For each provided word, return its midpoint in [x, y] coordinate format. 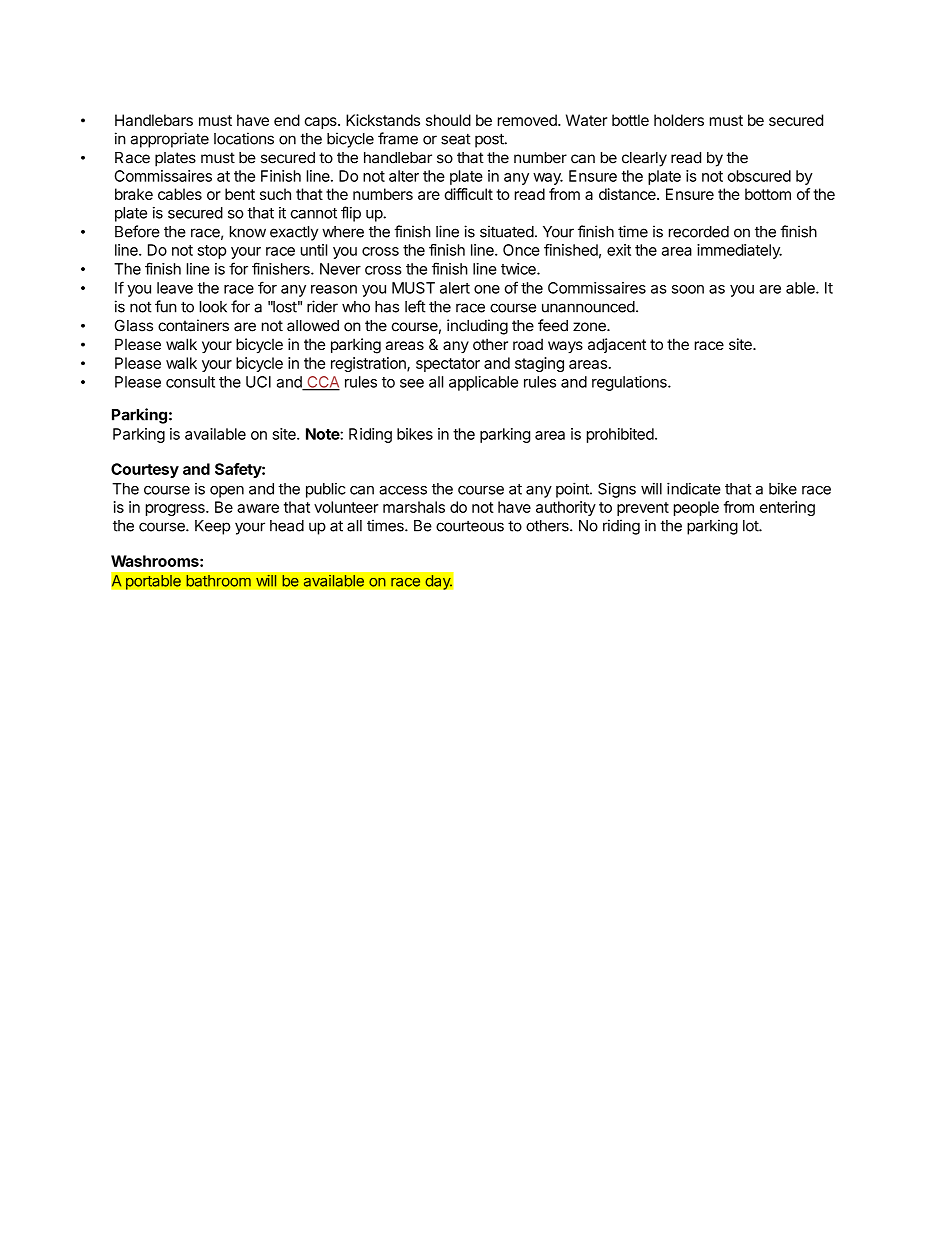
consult [190, 382]
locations [244, 138]
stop [212, 252]
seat [456, 139]
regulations [630, 383]
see [412, 383]
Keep [212, 527]
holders [679, 120]
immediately [739, 251]
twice [519, 269]
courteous [470, 526]
